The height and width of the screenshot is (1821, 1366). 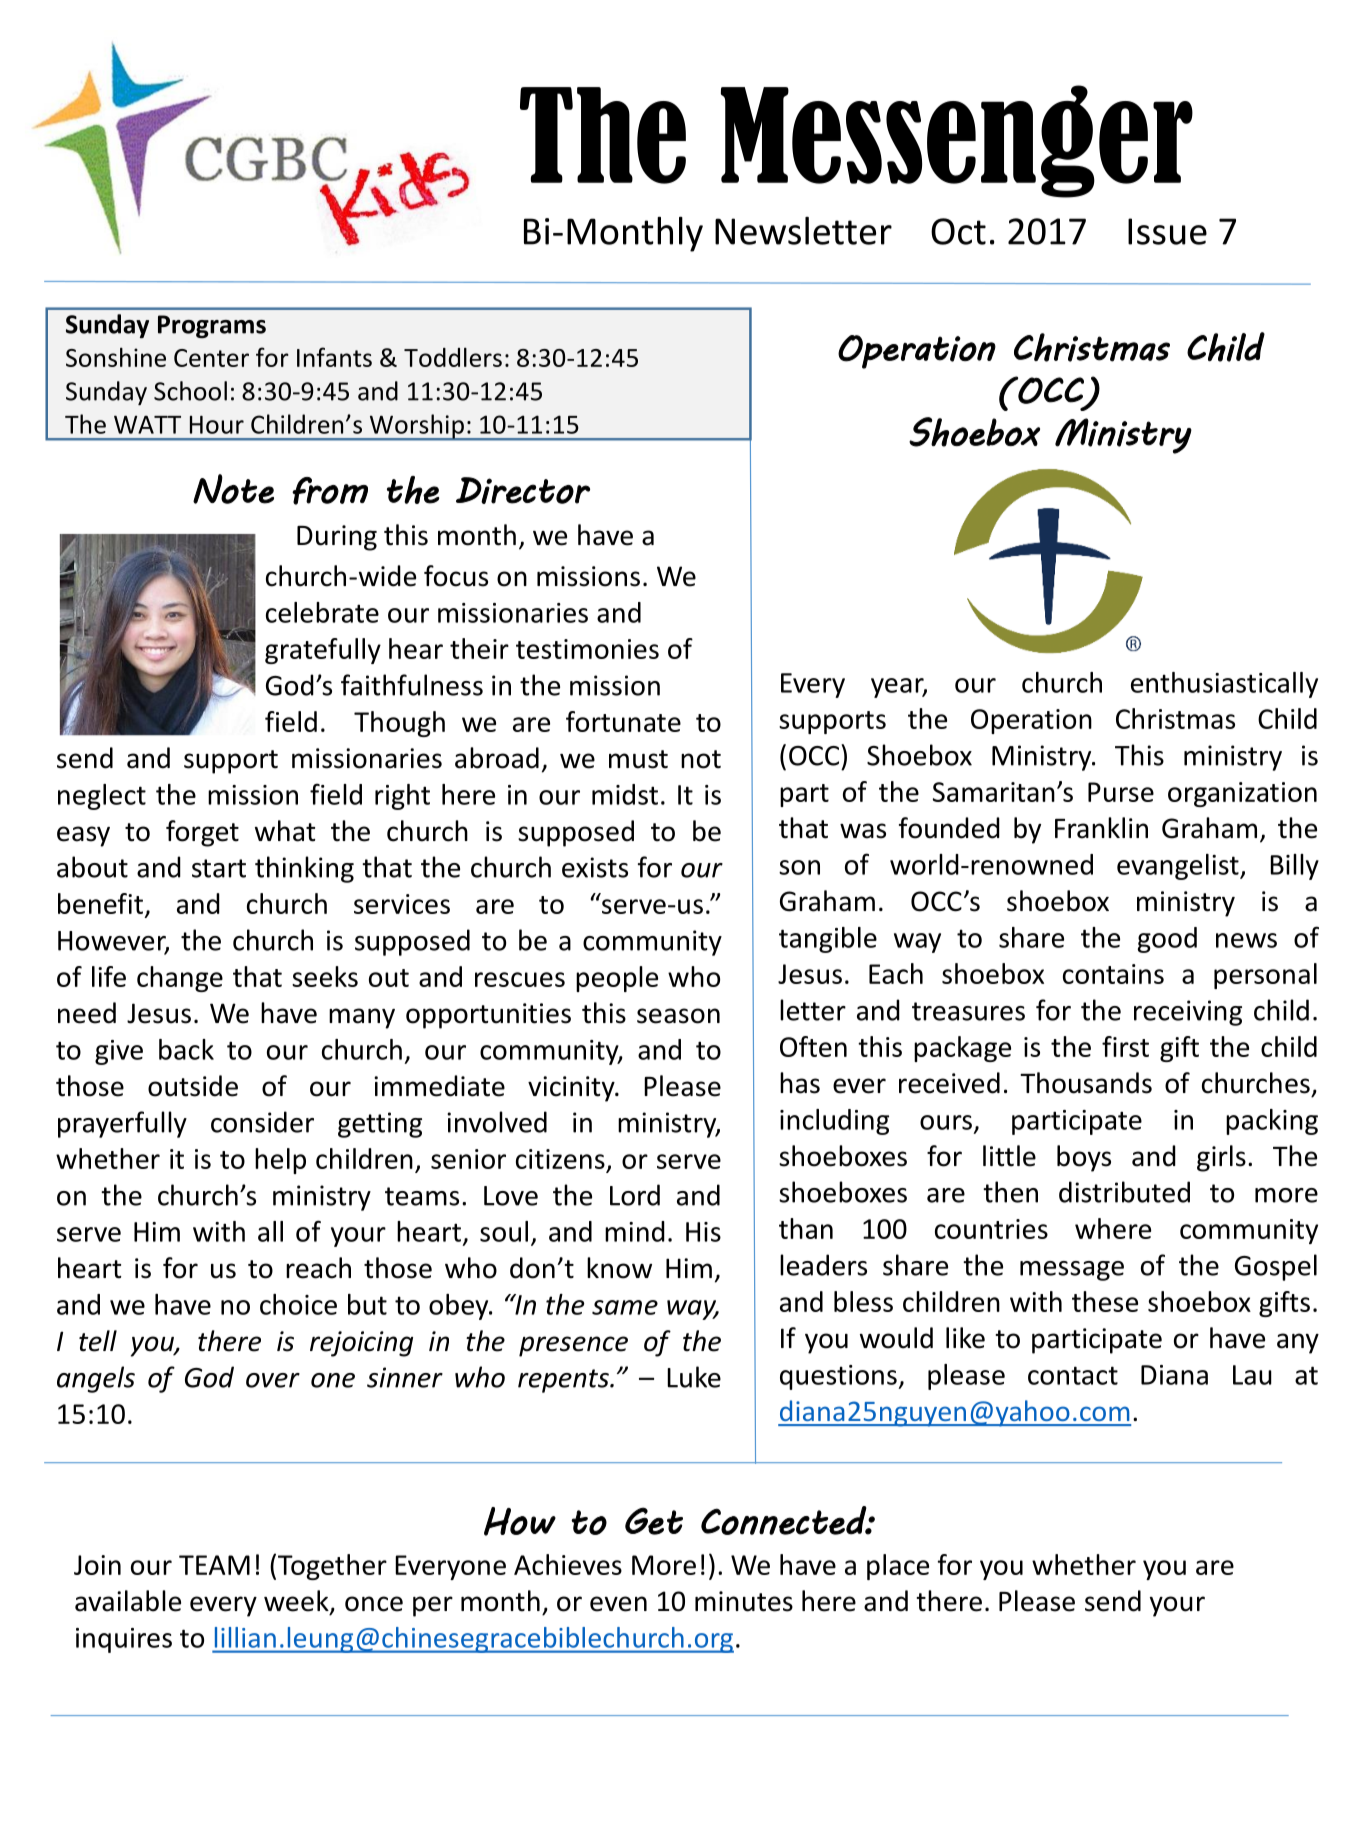 I want to click on mind, so click(x=635, y=1231).
